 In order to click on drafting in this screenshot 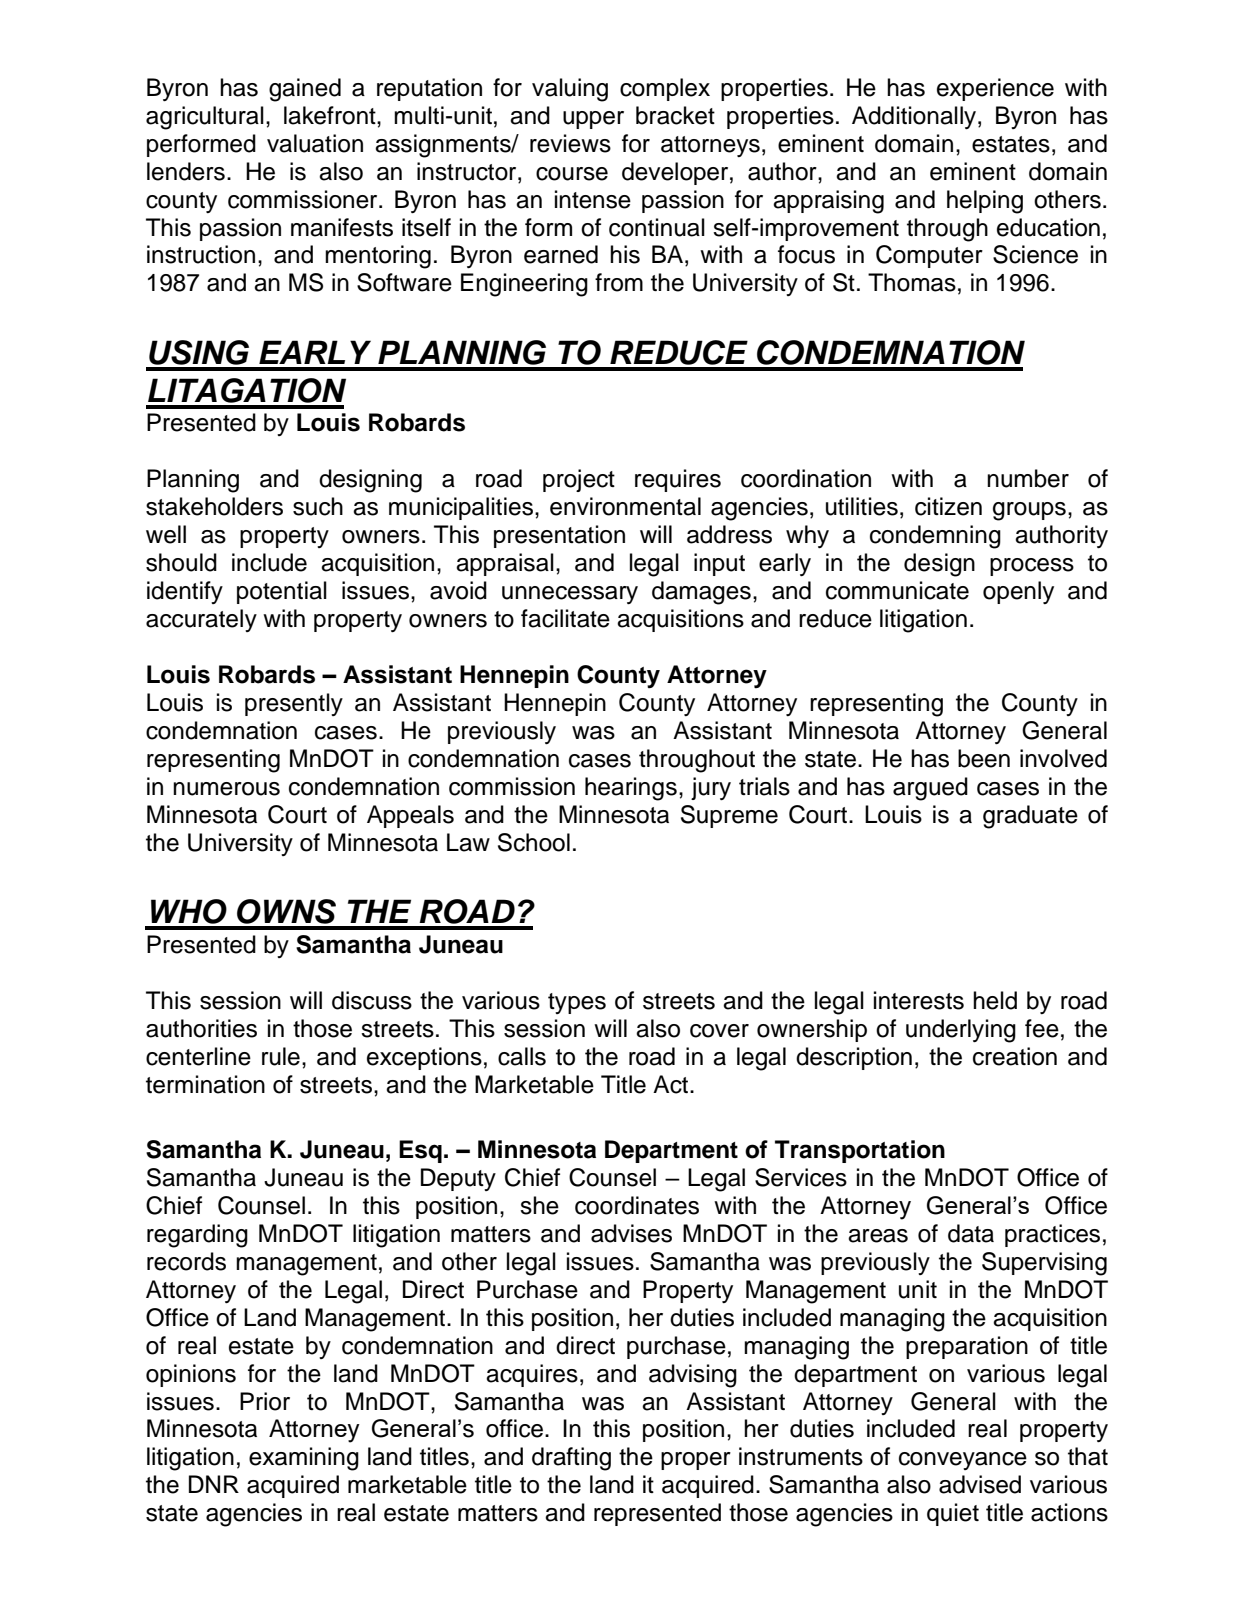, I will do `click(571, 1459)`.
